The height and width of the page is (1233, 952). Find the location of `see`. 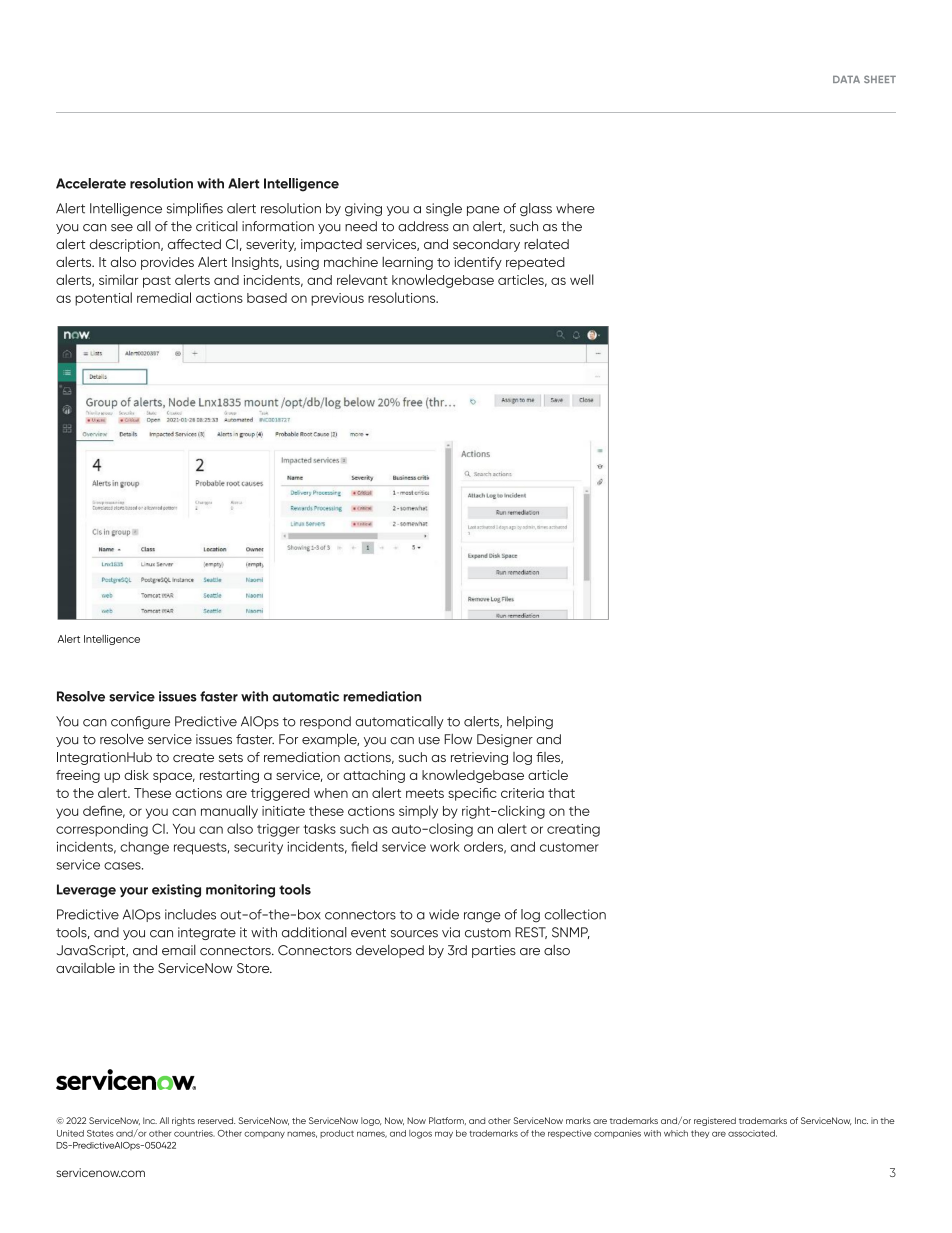

see is located at coordinates (122, 228).
